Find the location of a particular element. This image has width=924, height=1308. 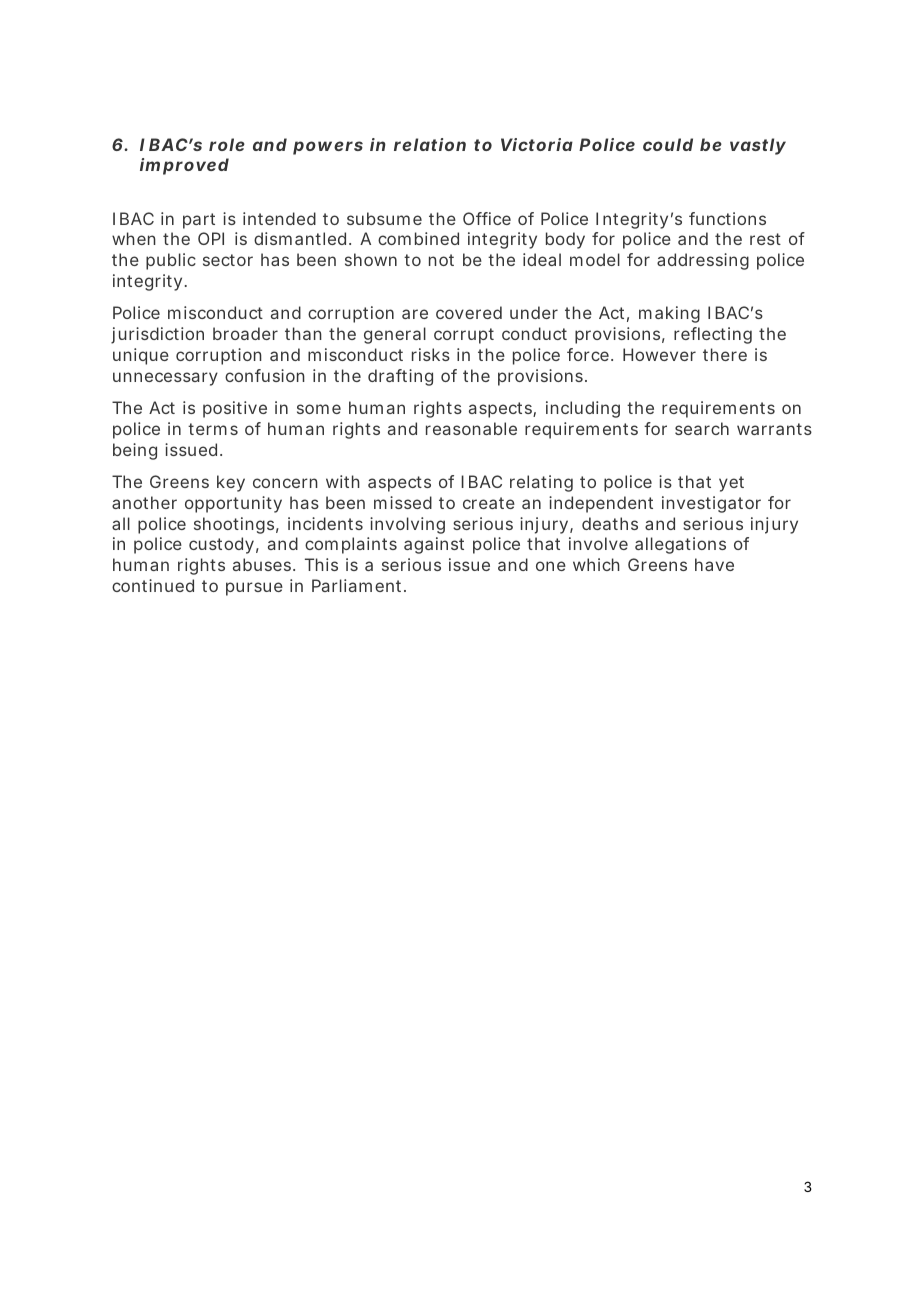

against is located at coordinates (434, 545).
